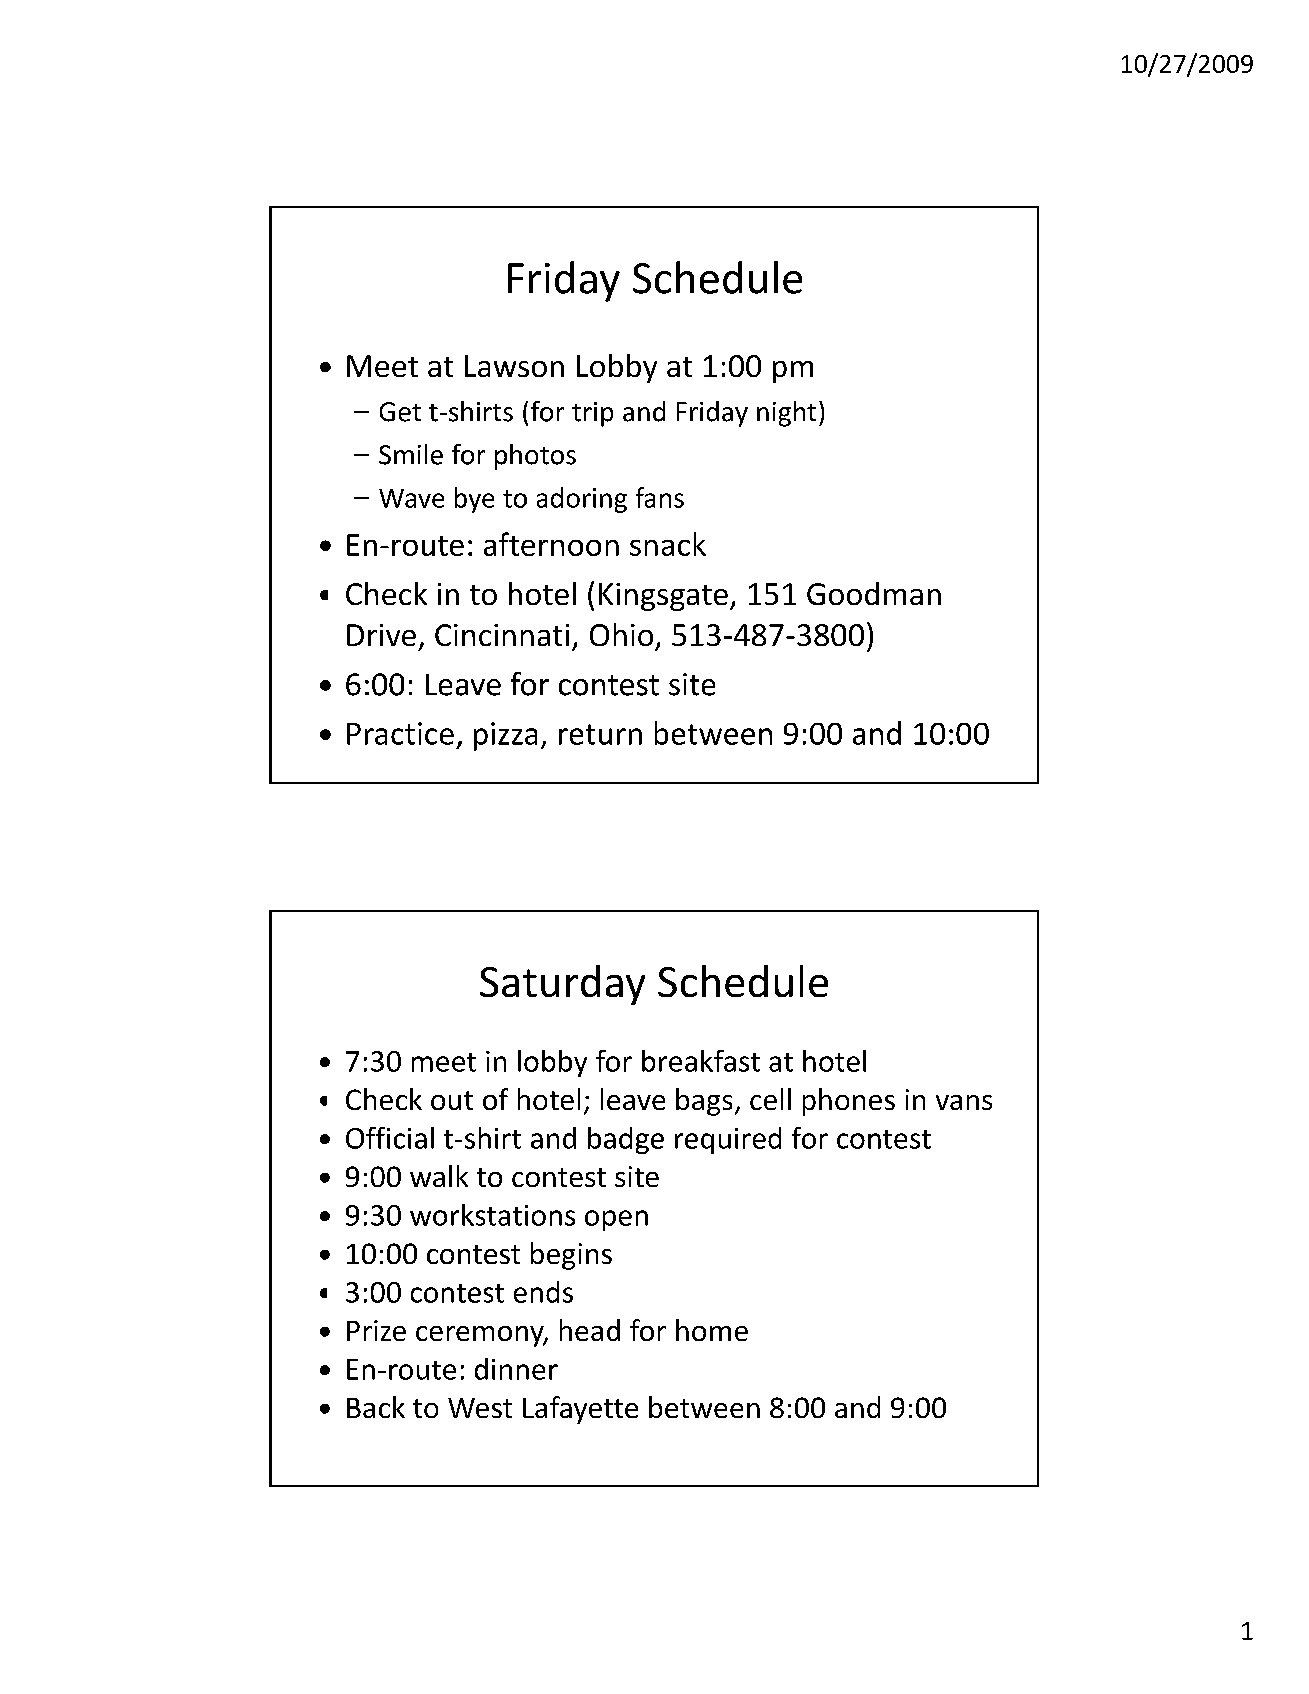  Describe the element at coordinates (480, 1408) in the document. I see `West` at that location.
